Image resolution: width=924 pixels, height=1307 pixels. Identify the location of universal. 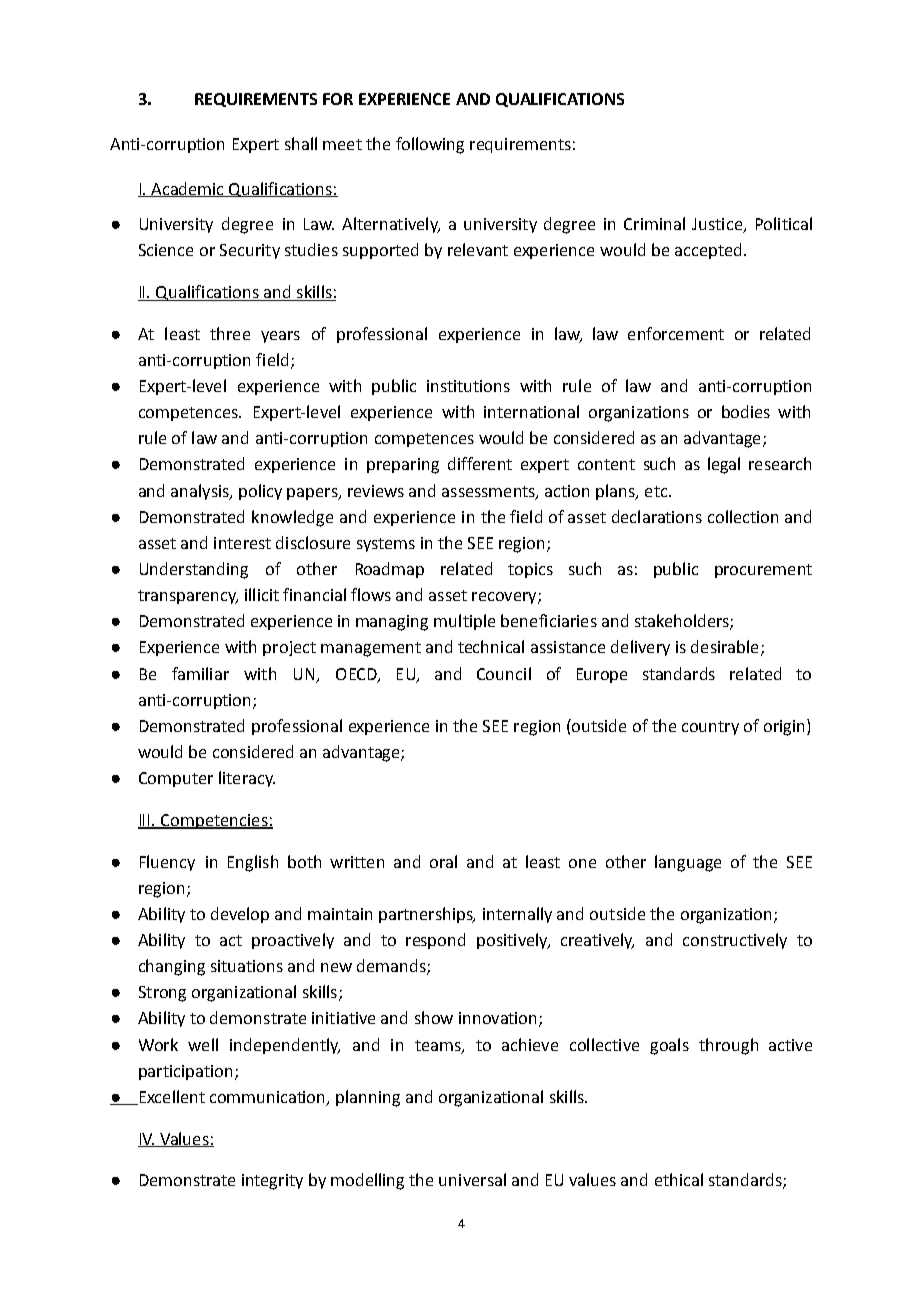
(472, 1179).
